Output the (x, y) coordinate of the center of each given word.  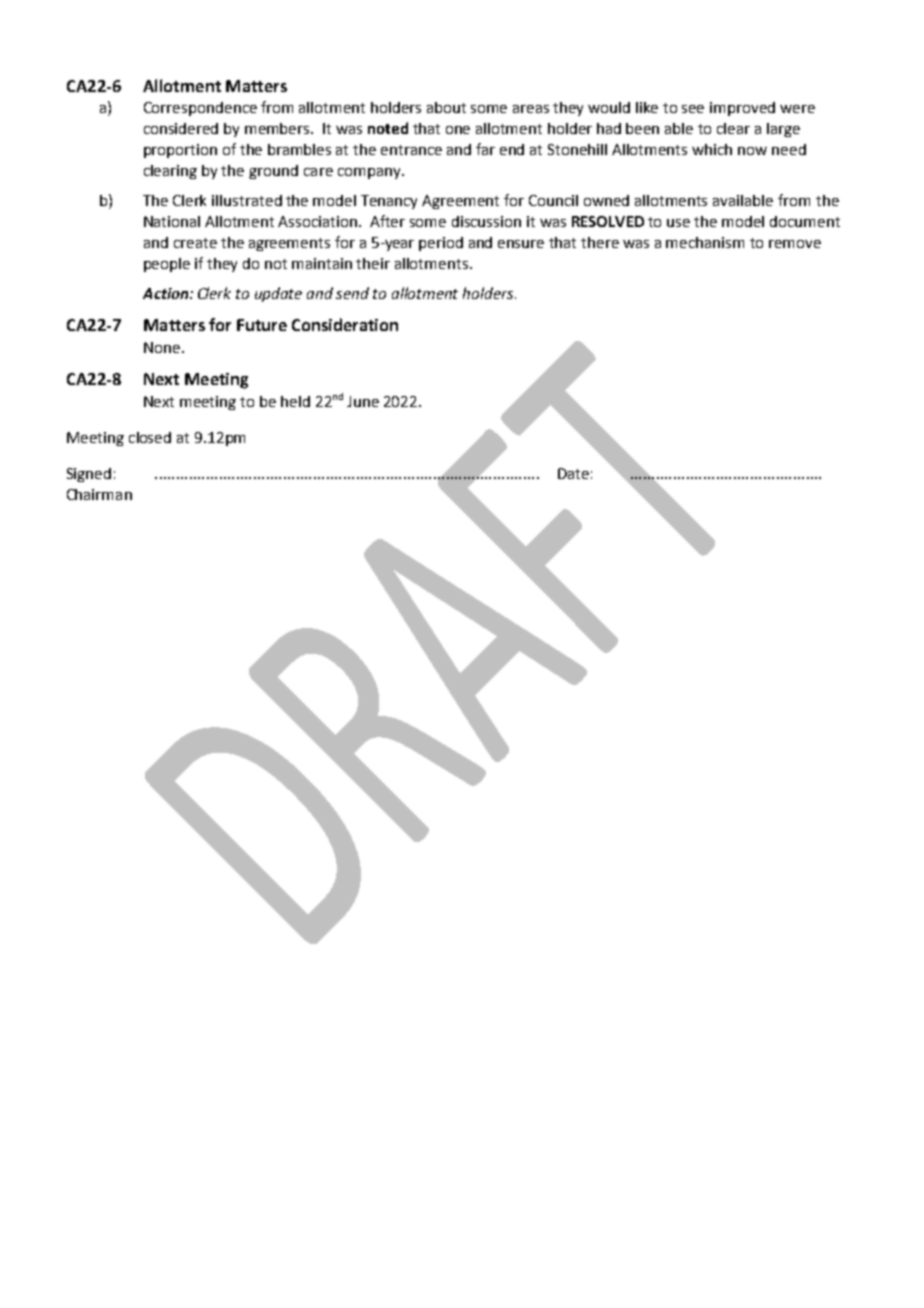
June (363, 401)
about (446, 107)
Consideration (345, 324)
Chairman (99, 494)
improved (742, 109)
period (441, 244)
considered (181, 128)
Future (262, 325)
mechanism (705, 242)
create (195, 243)
